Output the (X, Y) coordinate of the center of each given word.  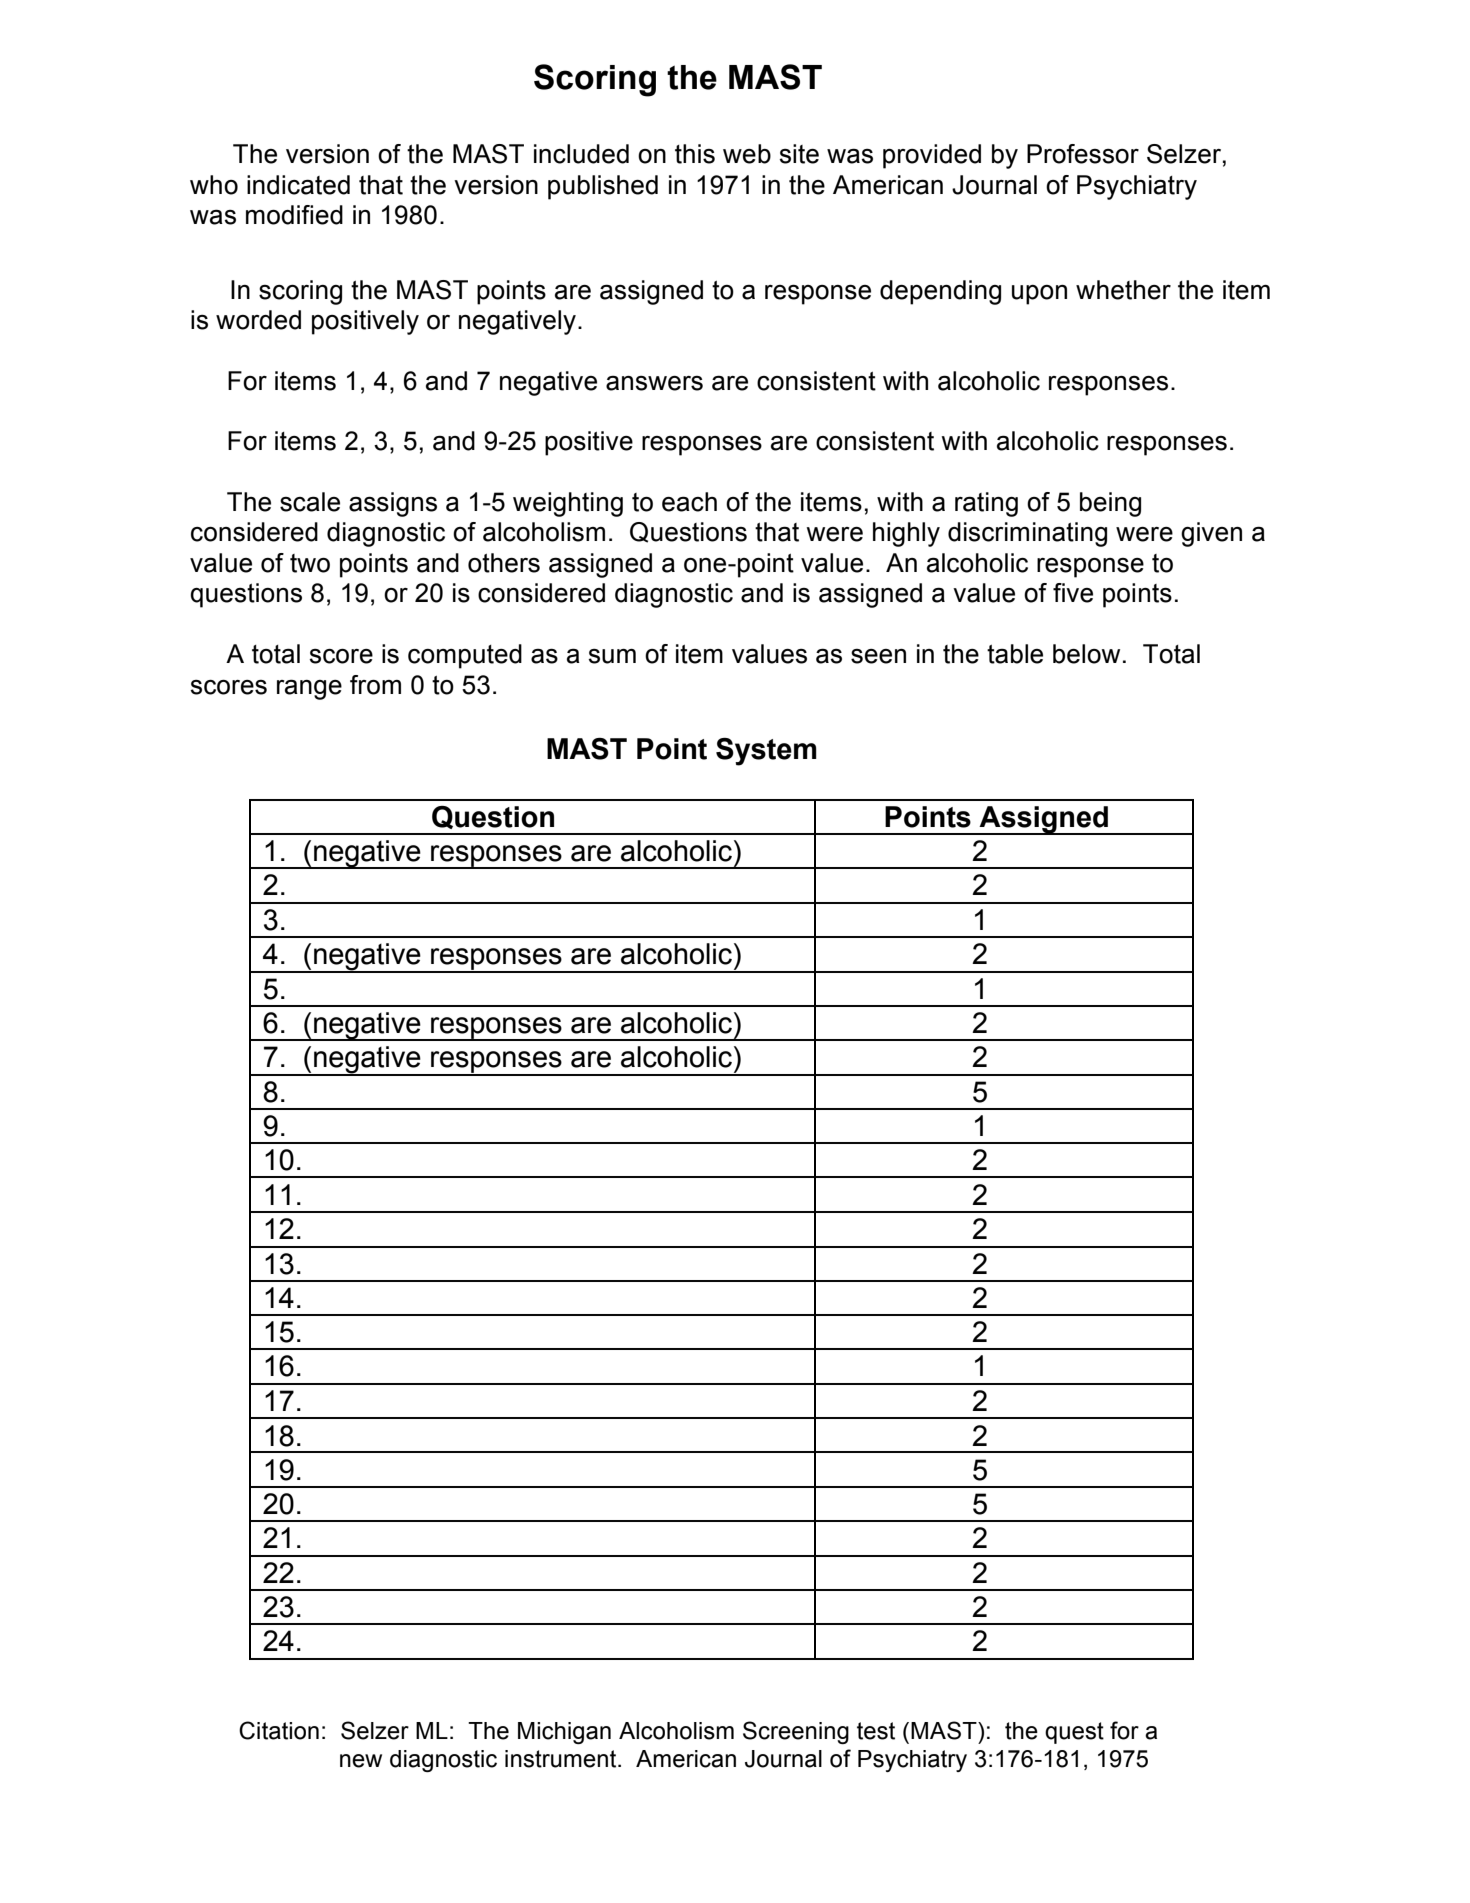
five (1073, 593)
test (876, 1731)
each (689, 502)
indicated (298, 185)
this (695, 154)
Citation (279, 1730)
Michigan (564, 1733)
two (310, 563)
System (766, 752)
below (1086, 654)
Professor (1083, 154)
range (309, 689)
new (361, 1761)
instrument (562, 1759)
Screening (796, 1732)
